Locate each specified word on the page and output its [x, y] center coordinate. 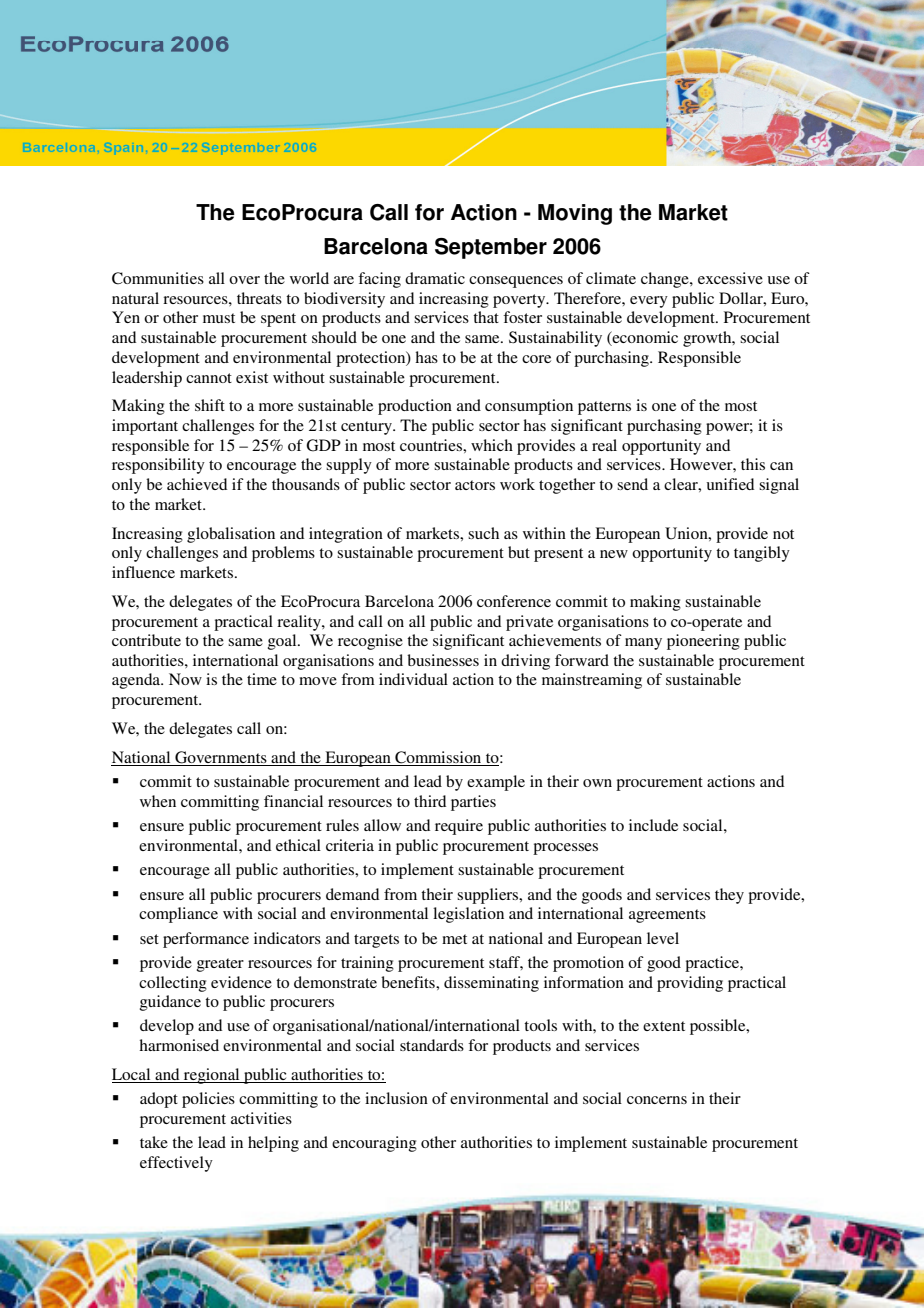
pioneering [703, 642]
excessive [730, 278]
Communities [158, 278]
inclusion [396, 1098]
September [491, 248]
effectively [176, 1164]
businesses [443, 660]
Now [185, 679]
